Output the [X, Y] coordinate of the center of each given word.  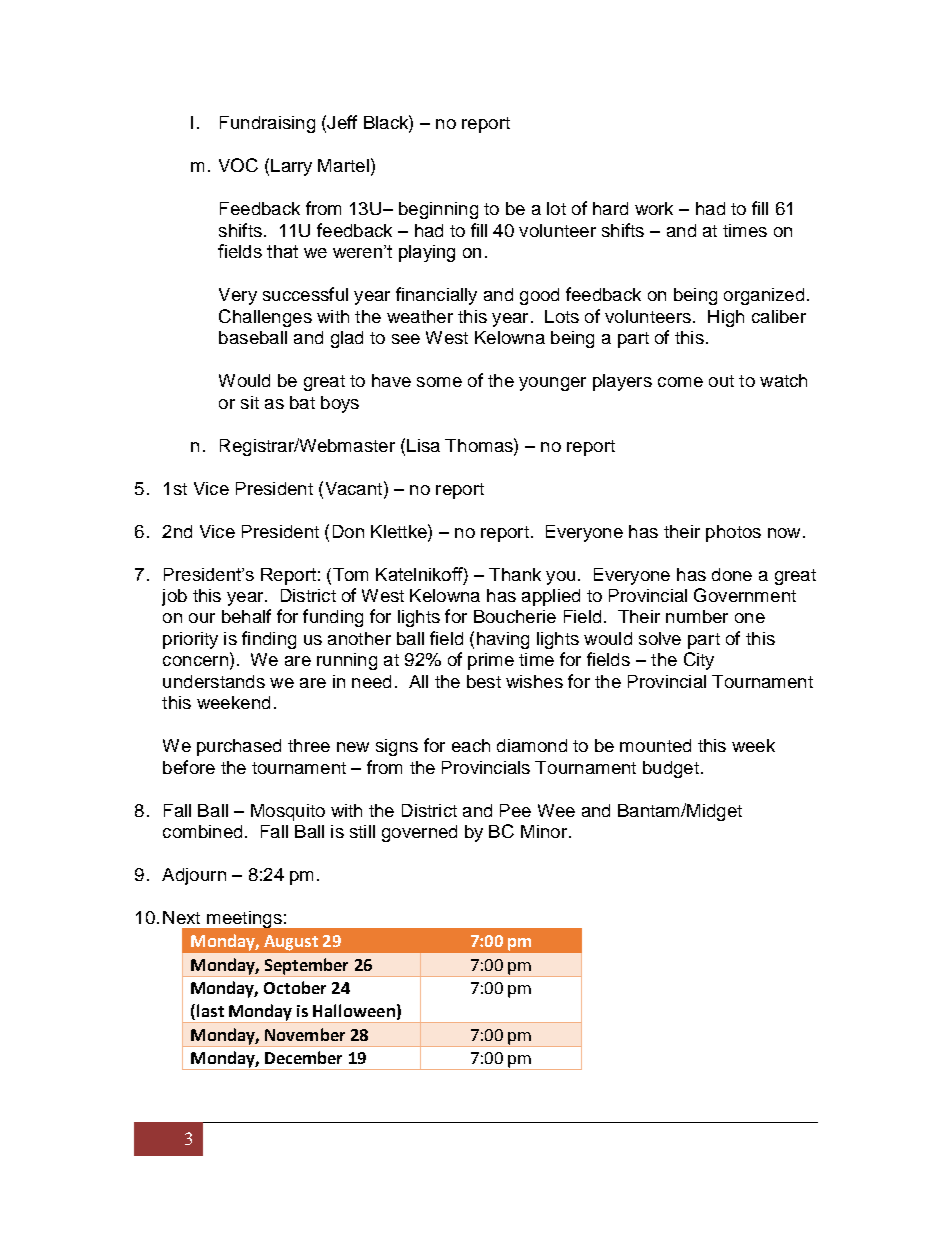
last [210, 1010]
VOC [238, 165]
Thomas [480, 445]
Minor [544, 831]
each [471, 745]
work [654, 208]
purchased [239, 747]
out [721, 381]
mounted [655, 745]
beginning [438, 210]
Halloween [354, 1010]
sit [250, 402]
